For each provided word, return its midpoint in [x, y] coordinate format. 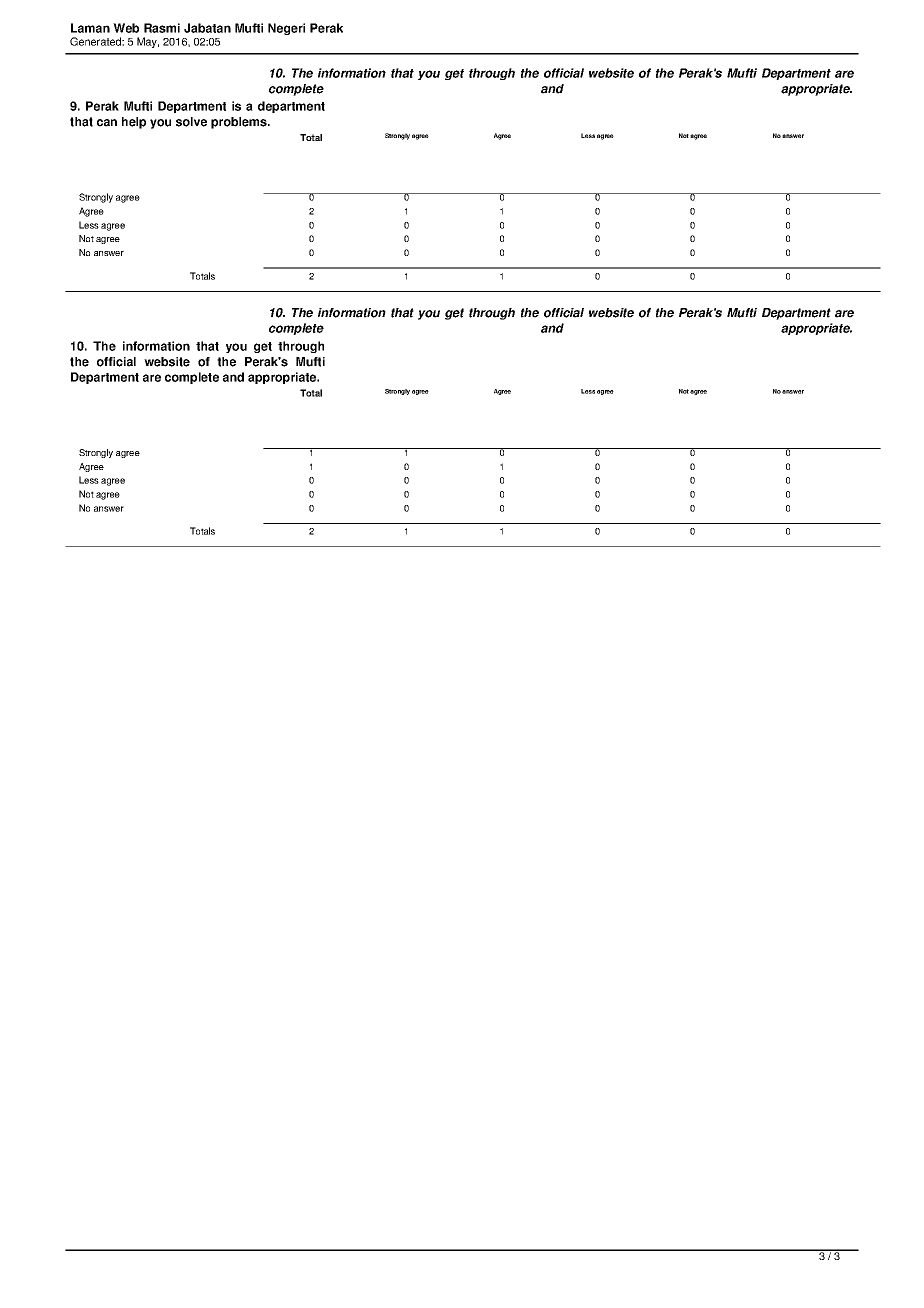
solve [191, 122]
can [107, 123]
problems [240, 123]
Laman [90, 28]
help [134, 123]
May [148, 42]
